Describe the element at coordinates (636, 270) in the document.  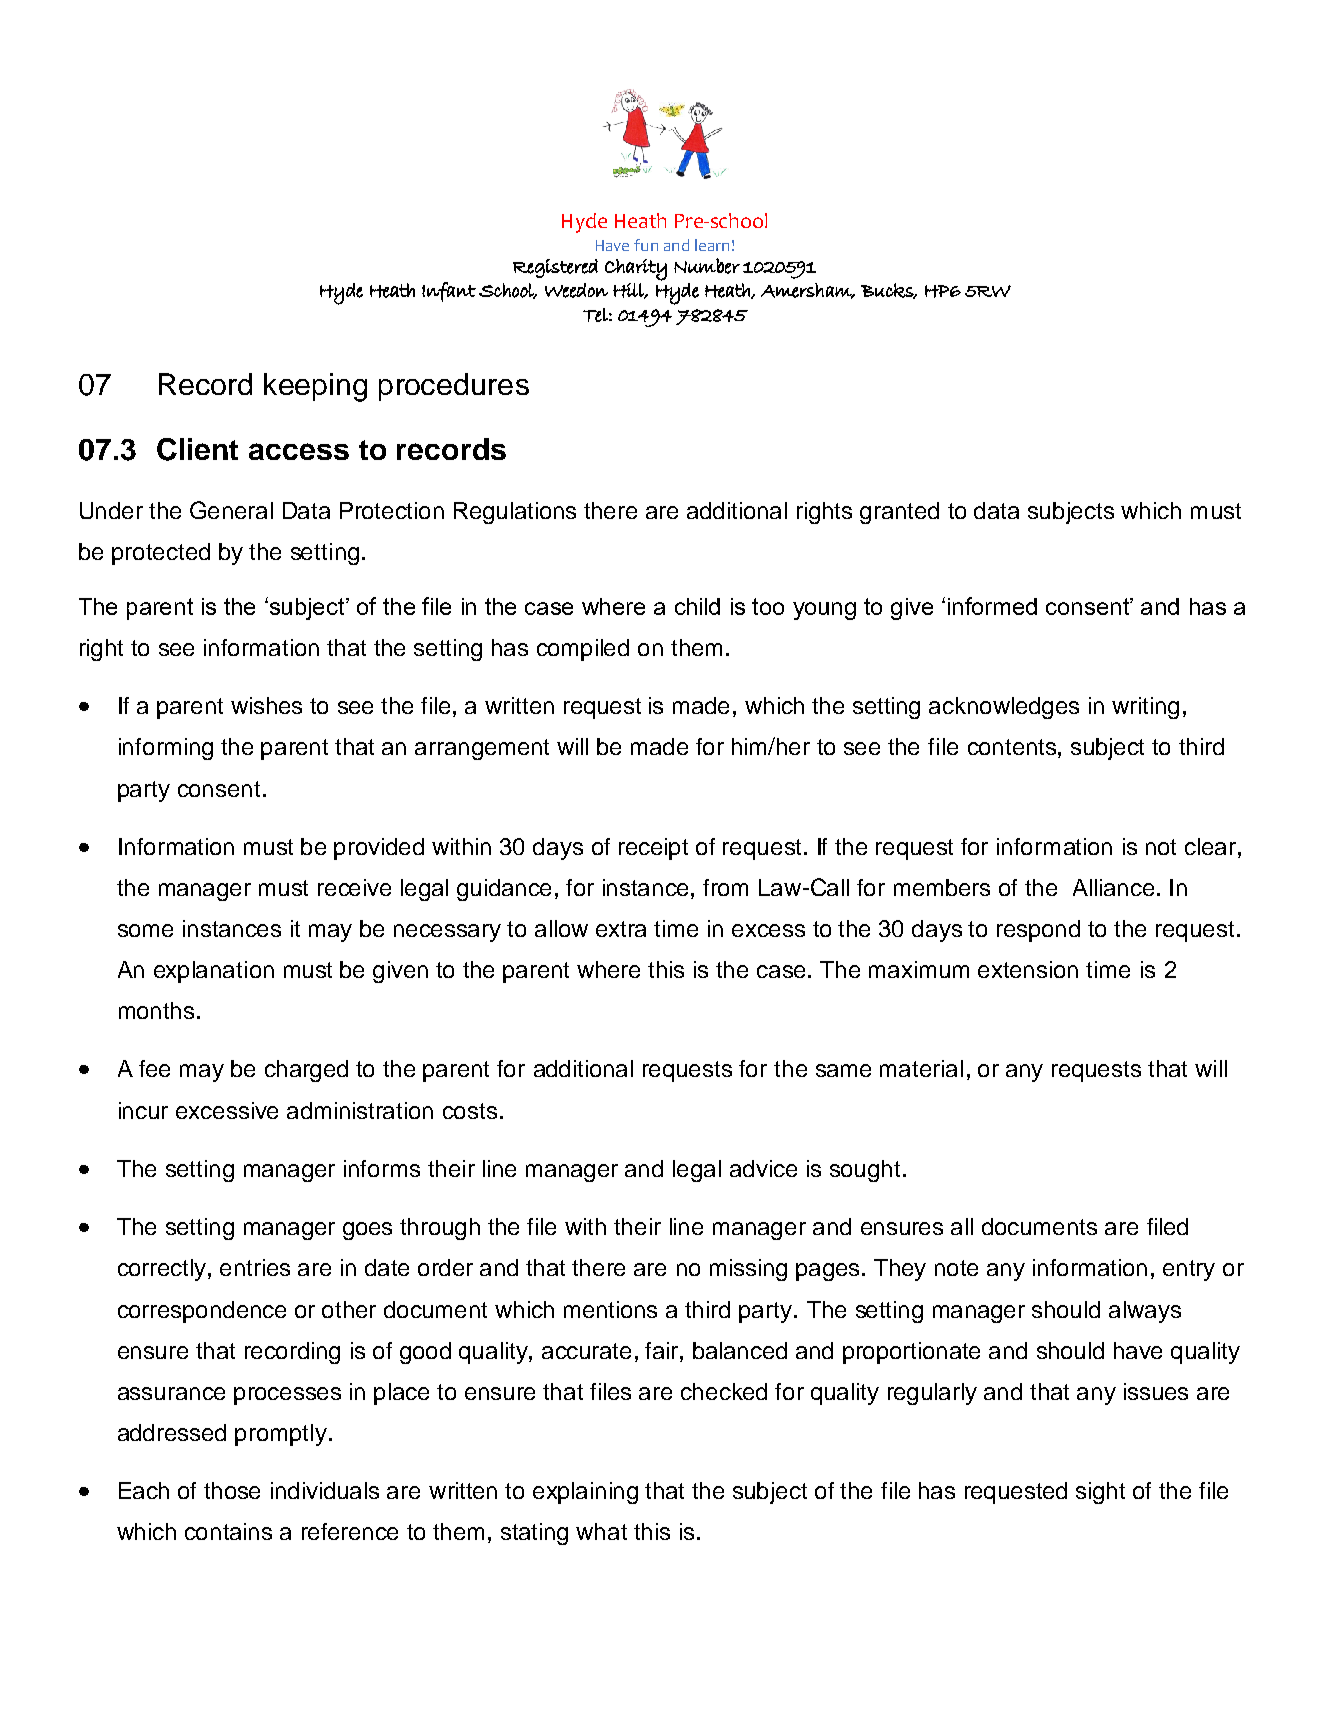
I see `Charity` at that location.
